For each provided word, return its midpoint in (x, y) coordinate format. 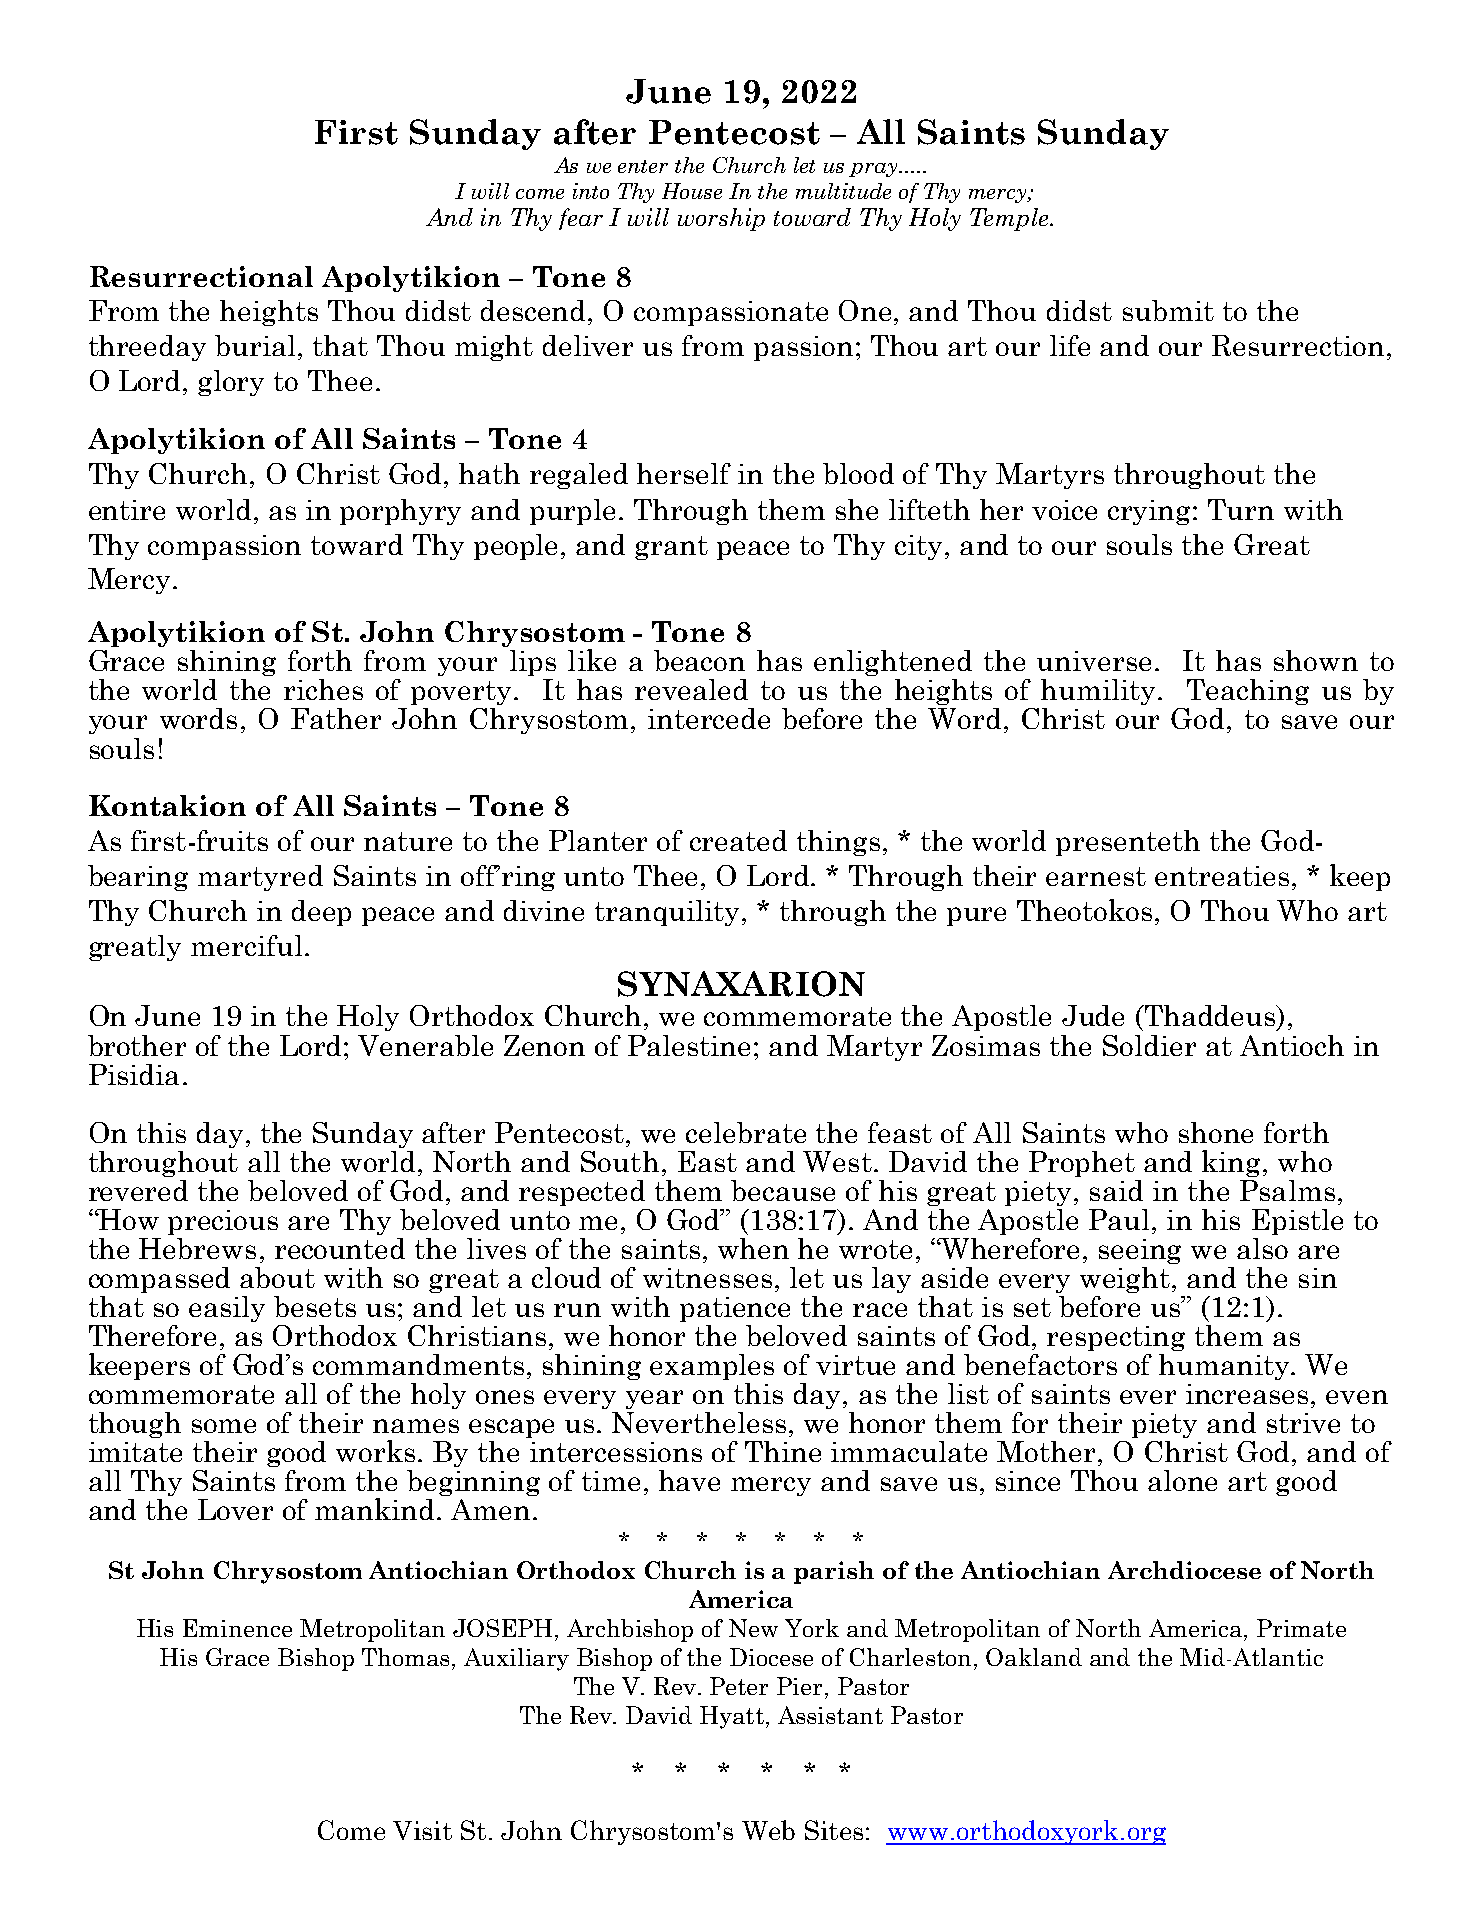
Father (336, 718)
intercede (709, 718)
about (277, 1277)
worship (721, 219)
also (1262, 1248)
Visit (422, 1830)
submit (1168, 310)
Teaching (1248, 692)
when (753, 1248)
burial (255, 345)
